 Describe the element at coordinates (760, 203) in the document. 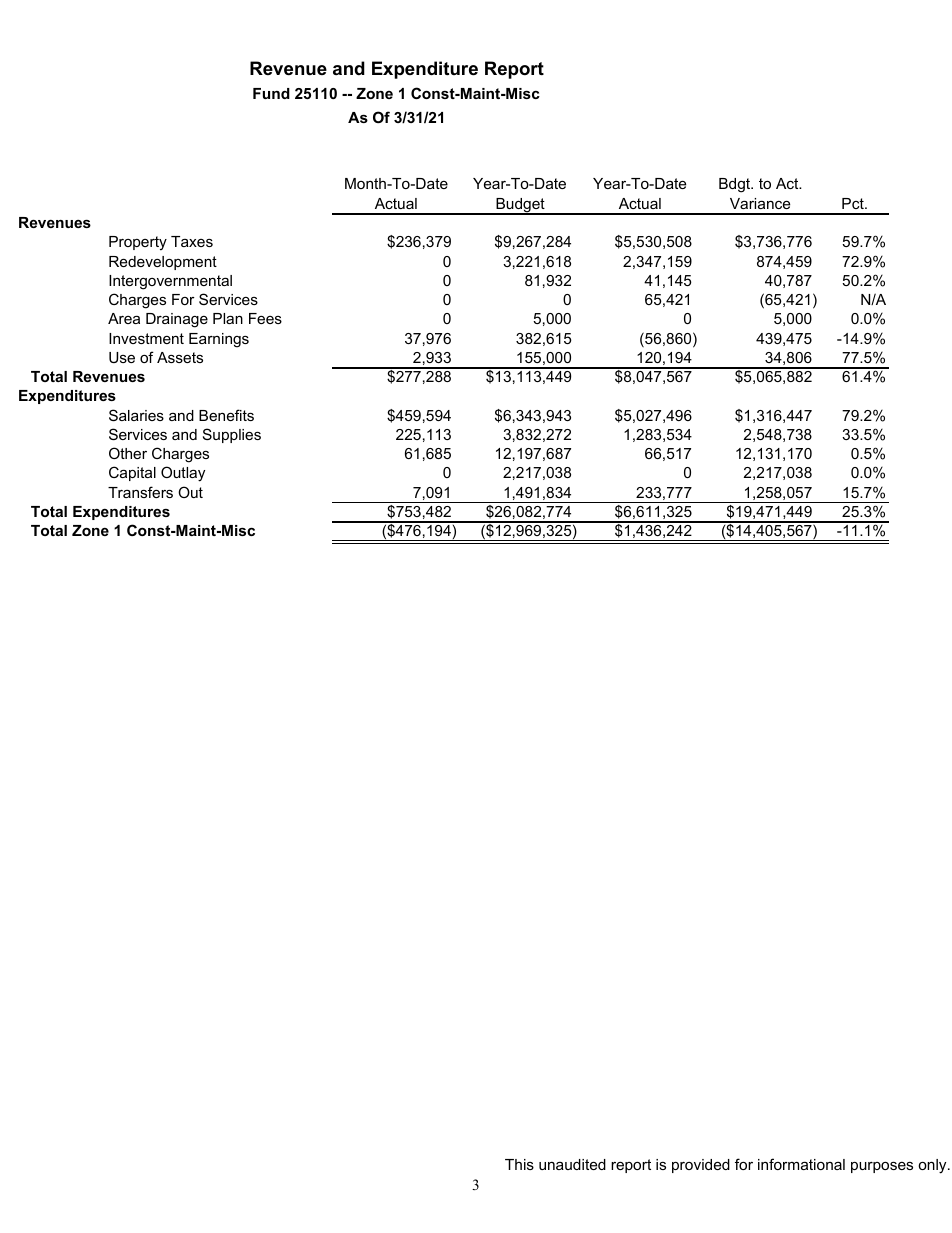

I see `Variance` at that location.
